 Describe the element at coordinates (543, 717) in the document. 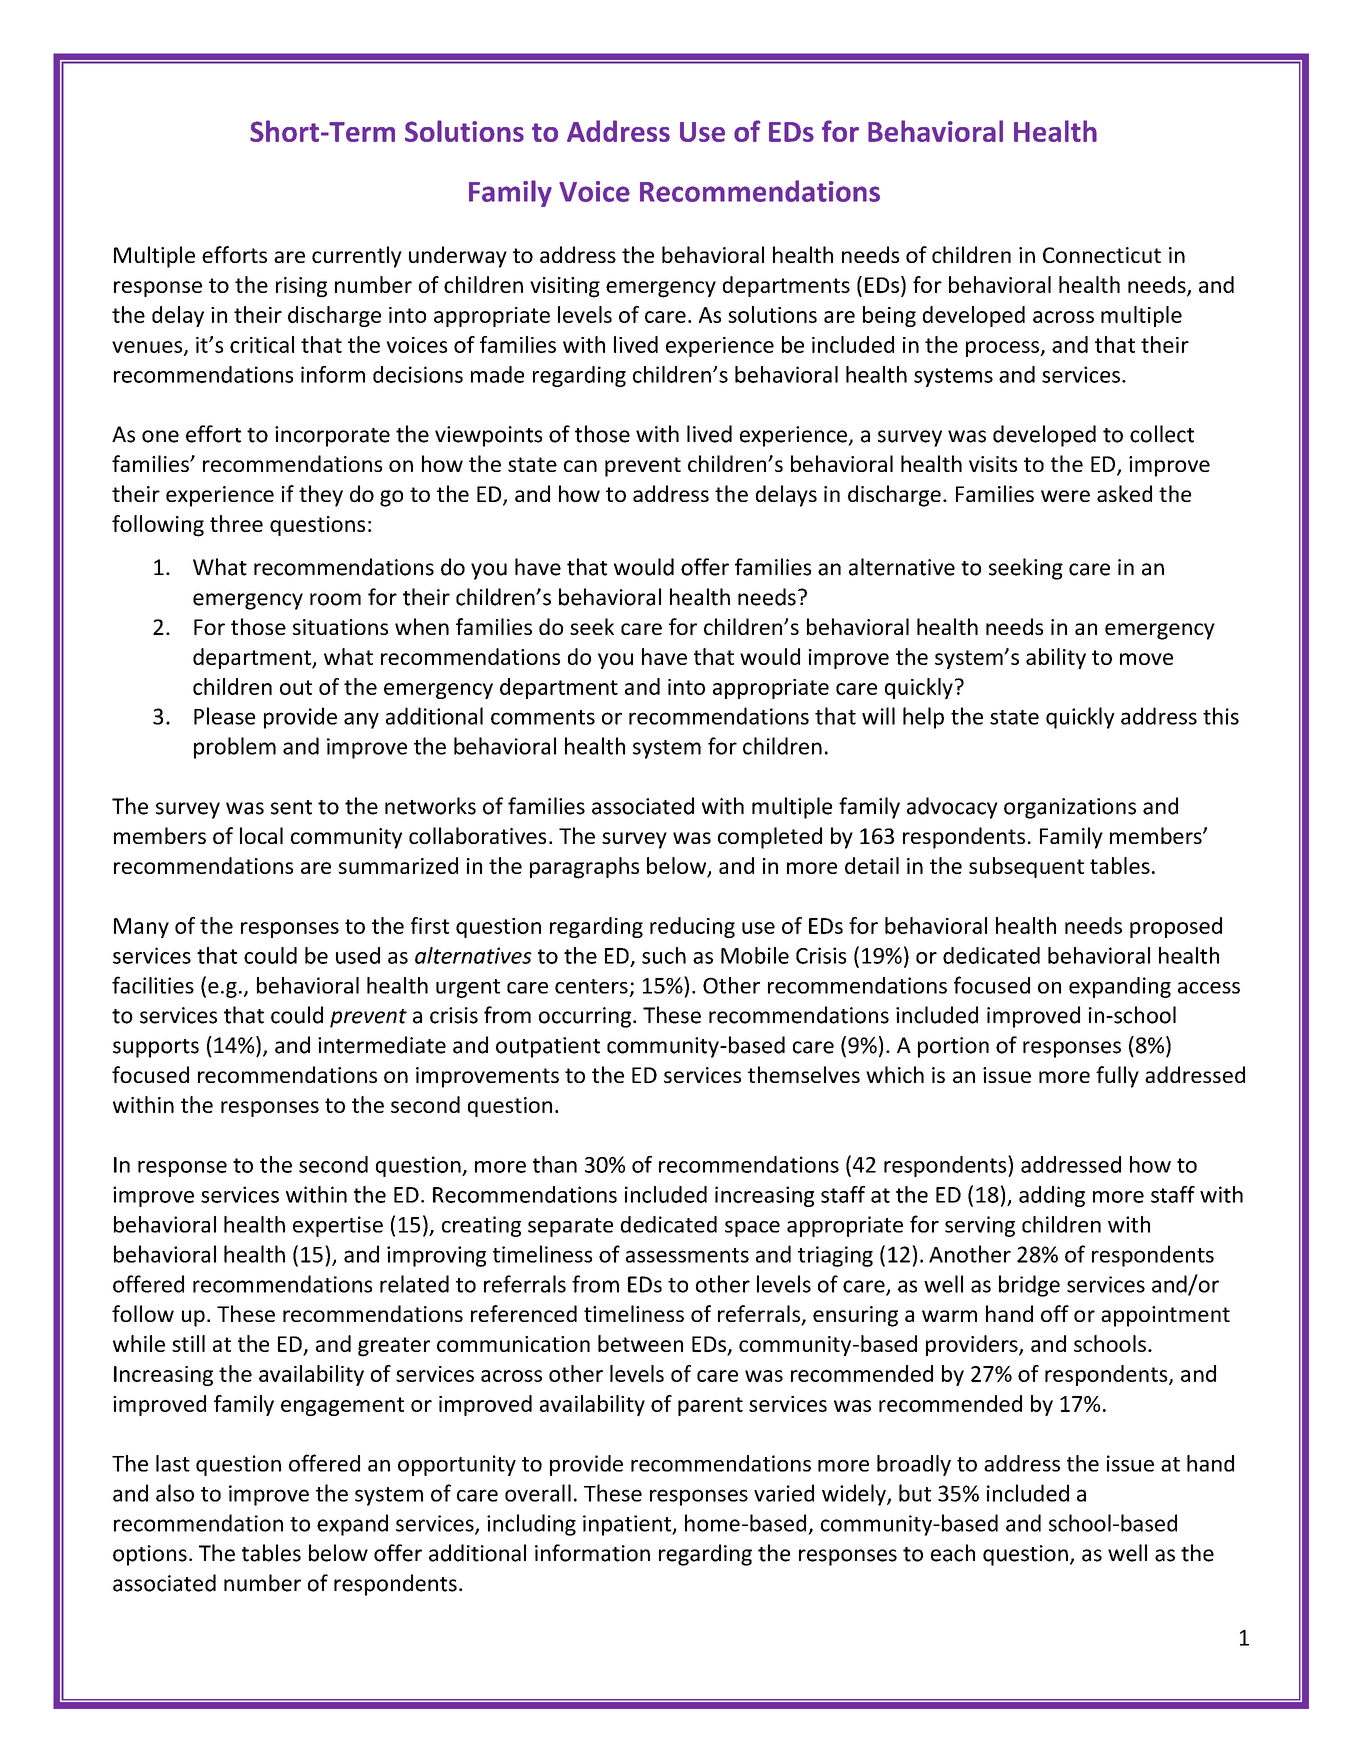

I see `comments` at that location.
